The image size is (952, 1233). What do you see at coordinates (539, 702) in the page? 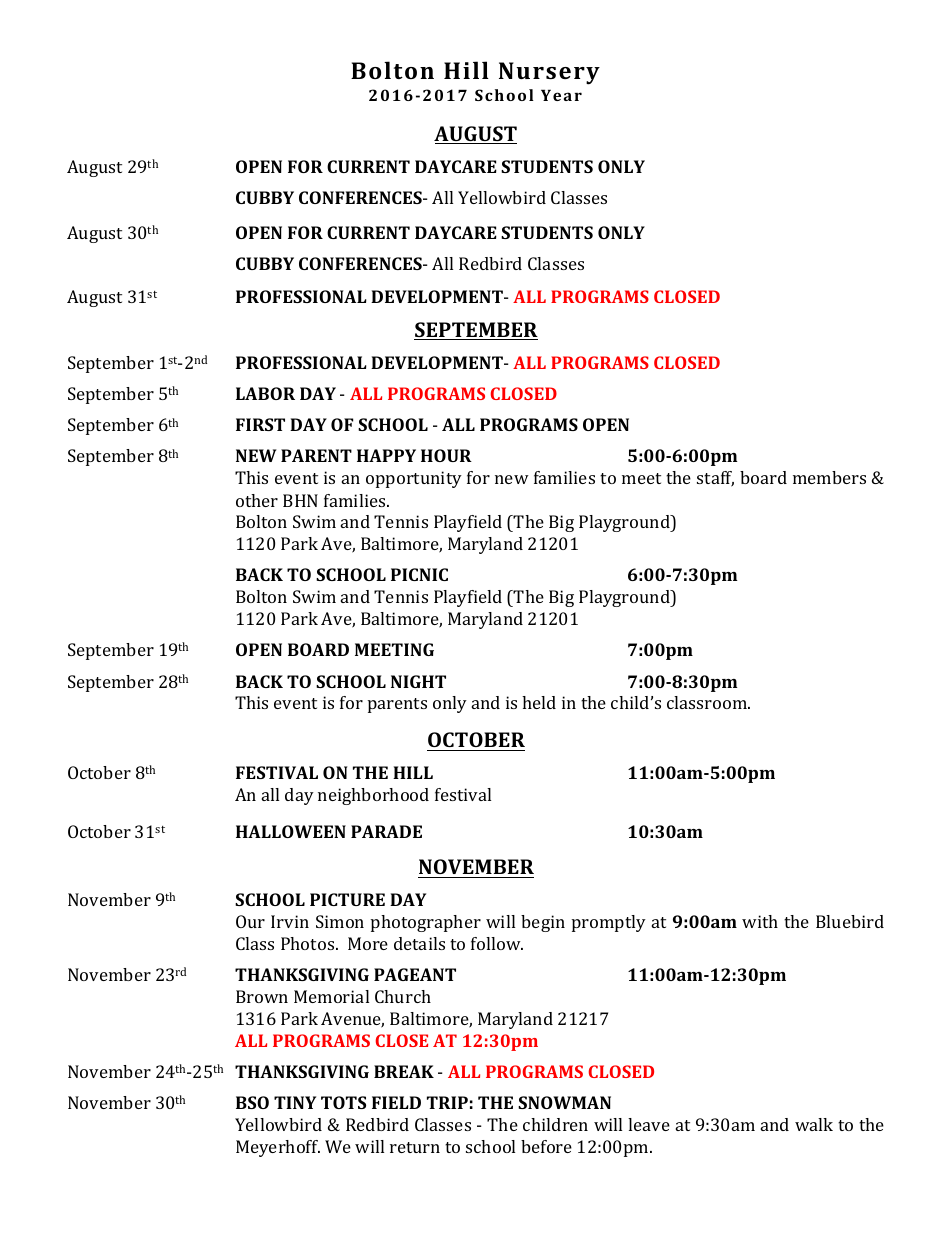
I see `held` at bounding box center [539, 702].
